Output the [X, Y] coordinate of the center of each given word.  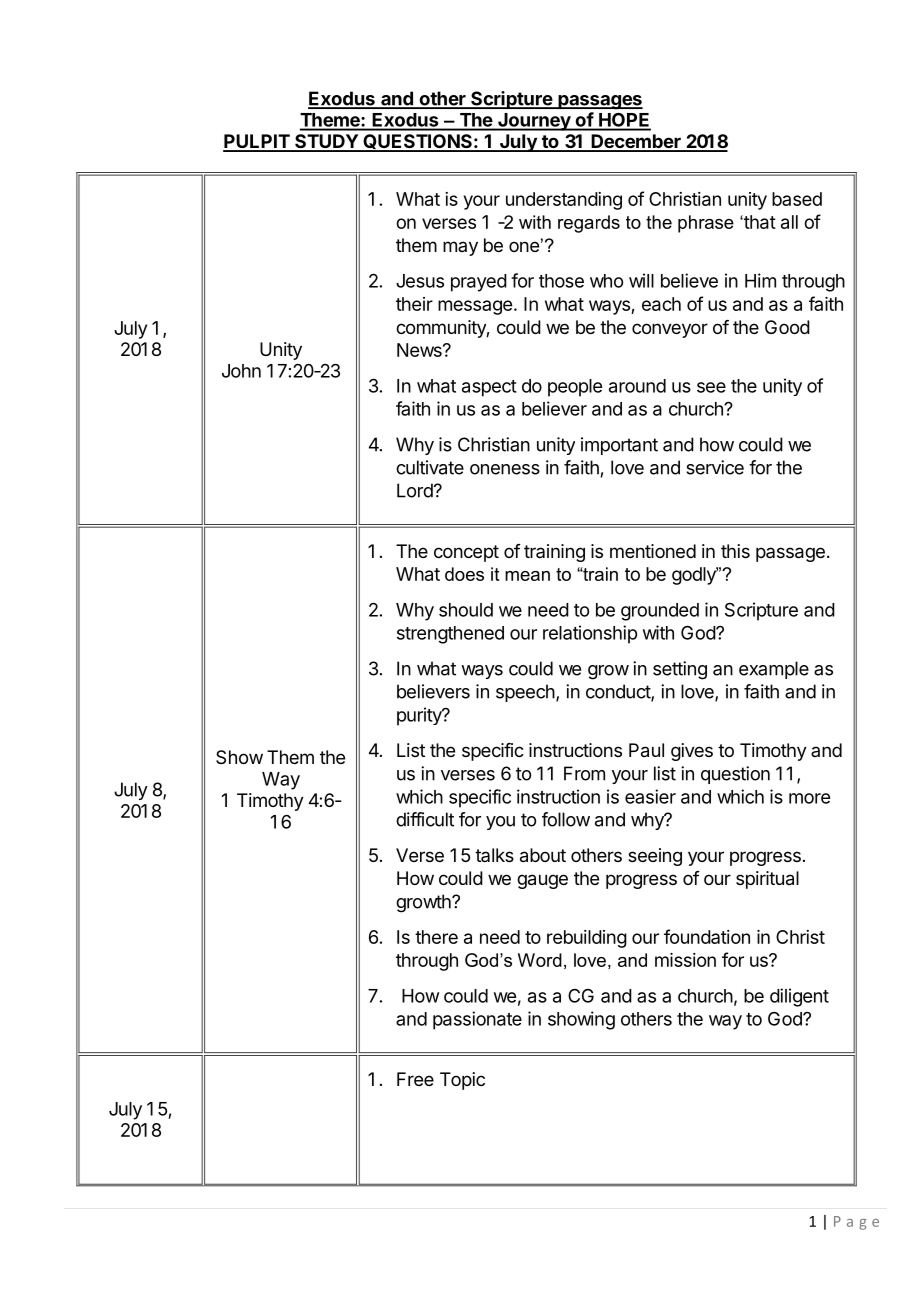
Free [415, 1079]
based [797, 199]
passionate [477, 1020]
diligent [799, 997]
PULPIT [257, 142]
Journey [534, 122]
